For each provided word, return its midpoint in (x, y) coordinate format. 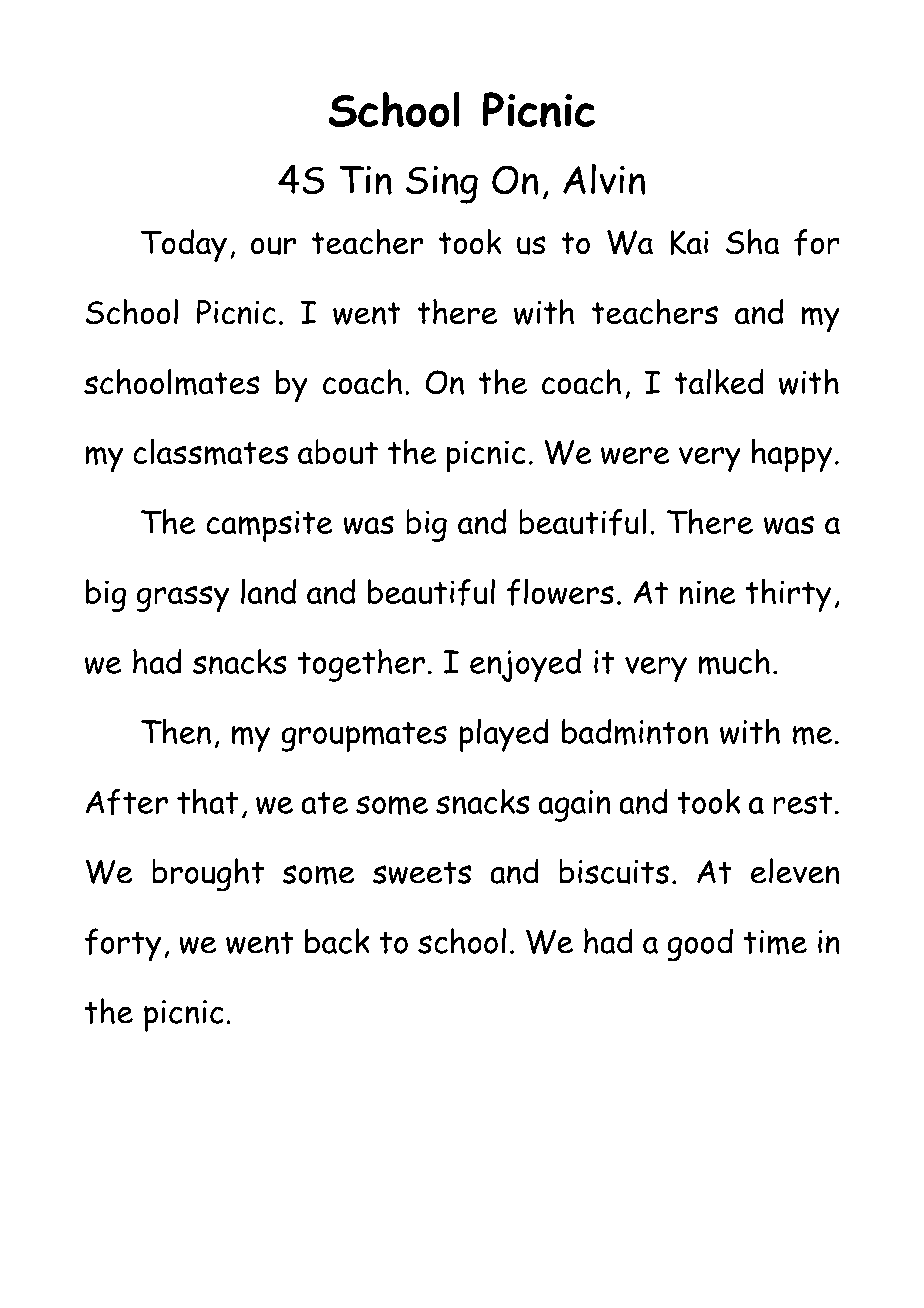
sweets (422, 872)
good (700, 945)
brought (208, 875)
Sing (442, 185)
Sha (752, 242)
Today (184, 245)
